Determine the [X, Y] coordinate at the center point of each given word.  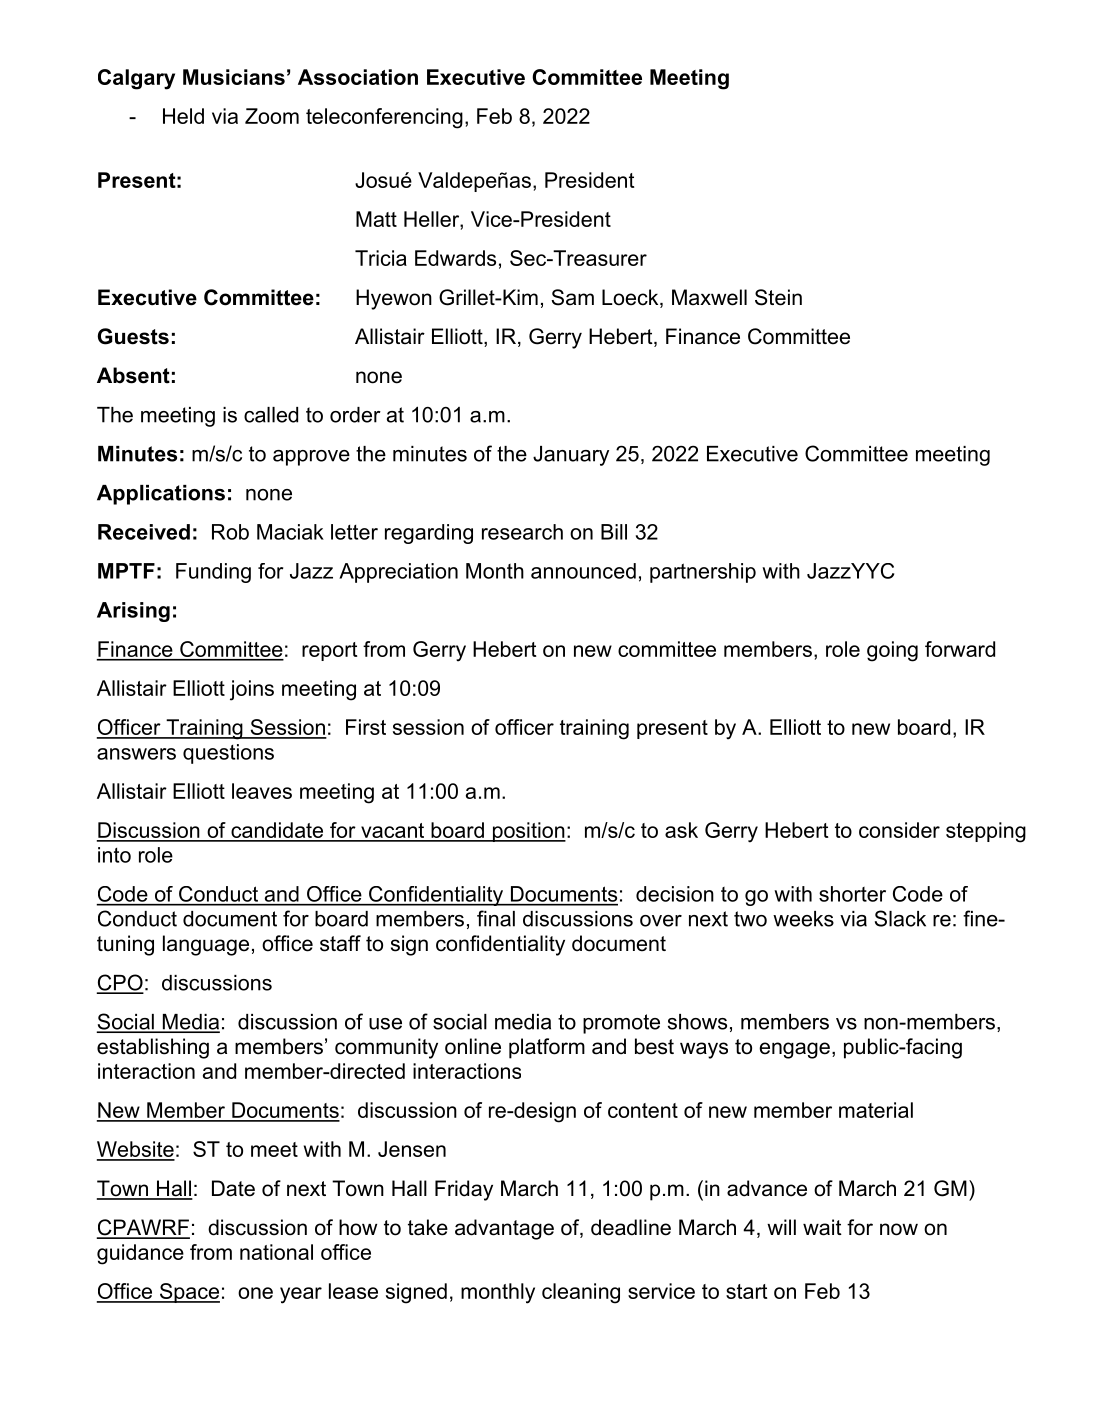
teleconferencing [384, 118]
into [114, 855]
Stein [778, 297]
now [899, 1229]
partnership [703, 573]
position [528, 832]
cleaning [581, 1293]
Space [188, 1293]
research [522, 532]
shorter [852, 894]
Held [183, 116]
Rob [230, 532]
